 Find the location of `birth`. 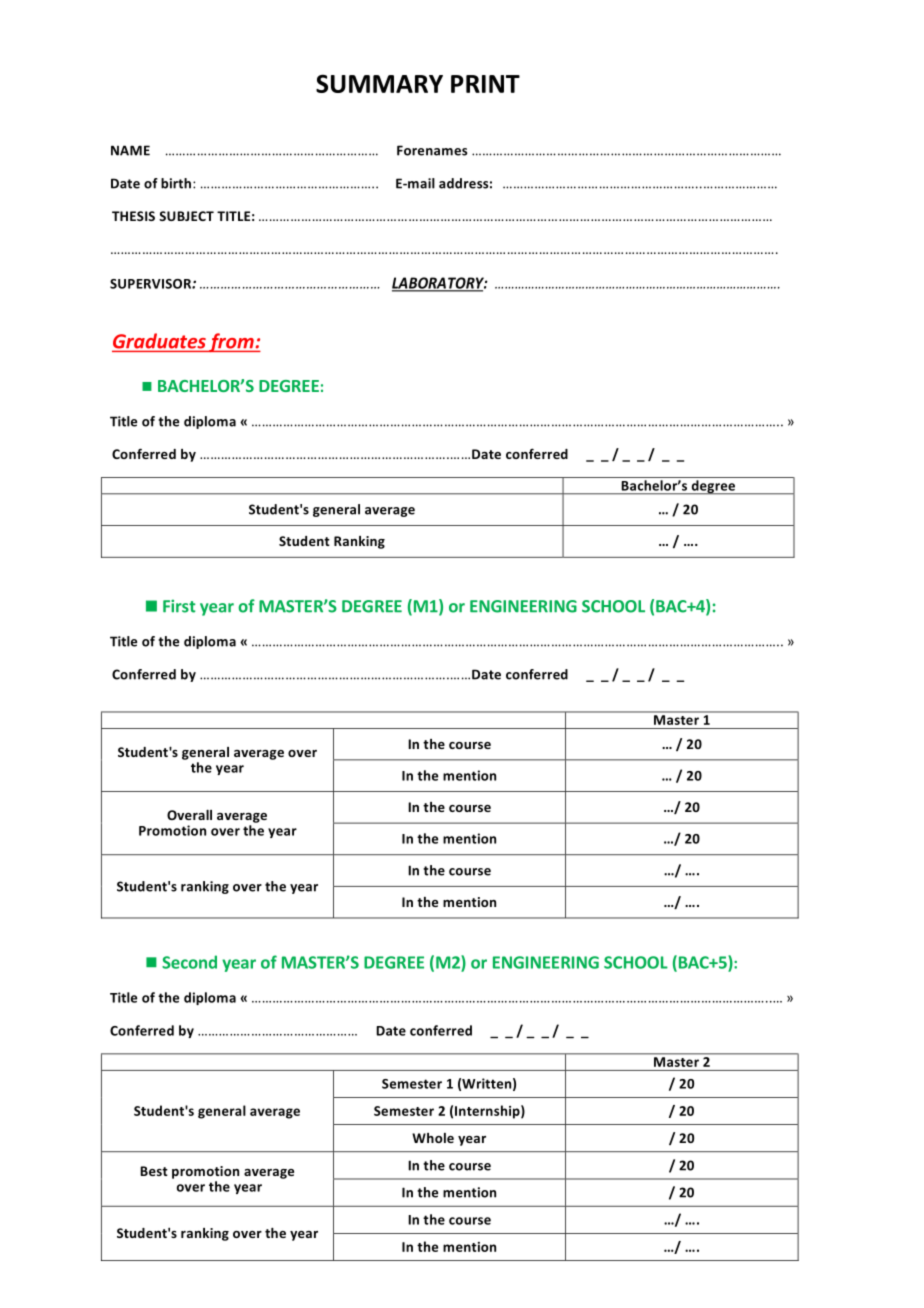

birth is located at coordinates (177, 183).
